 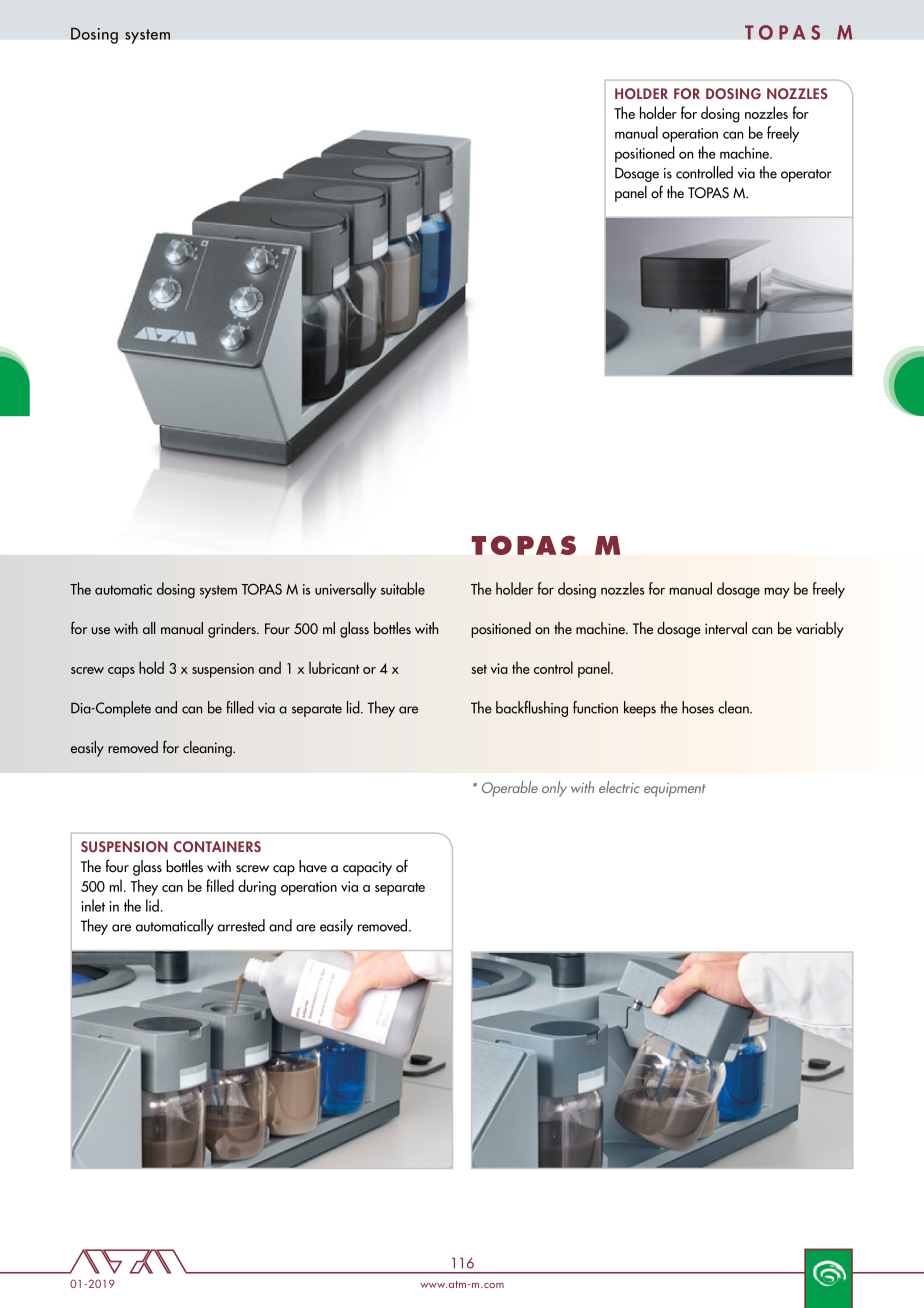 I want to click on arrested, so click(x=241, y=925).
